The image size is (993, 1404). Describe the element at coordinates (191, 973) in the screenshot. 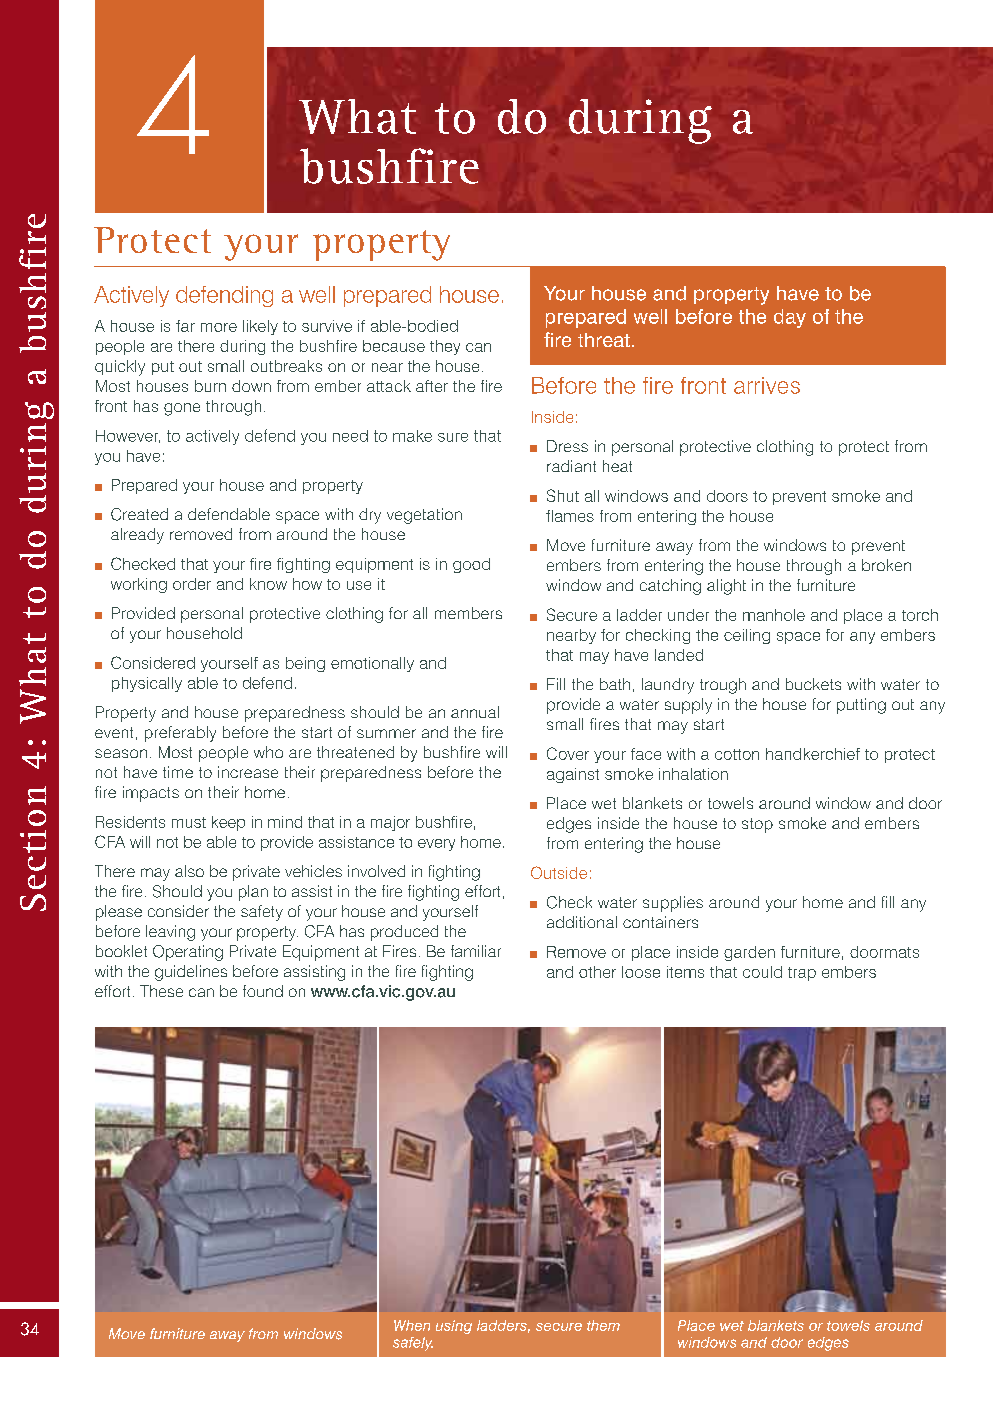

I see `guidelines` at that location.
